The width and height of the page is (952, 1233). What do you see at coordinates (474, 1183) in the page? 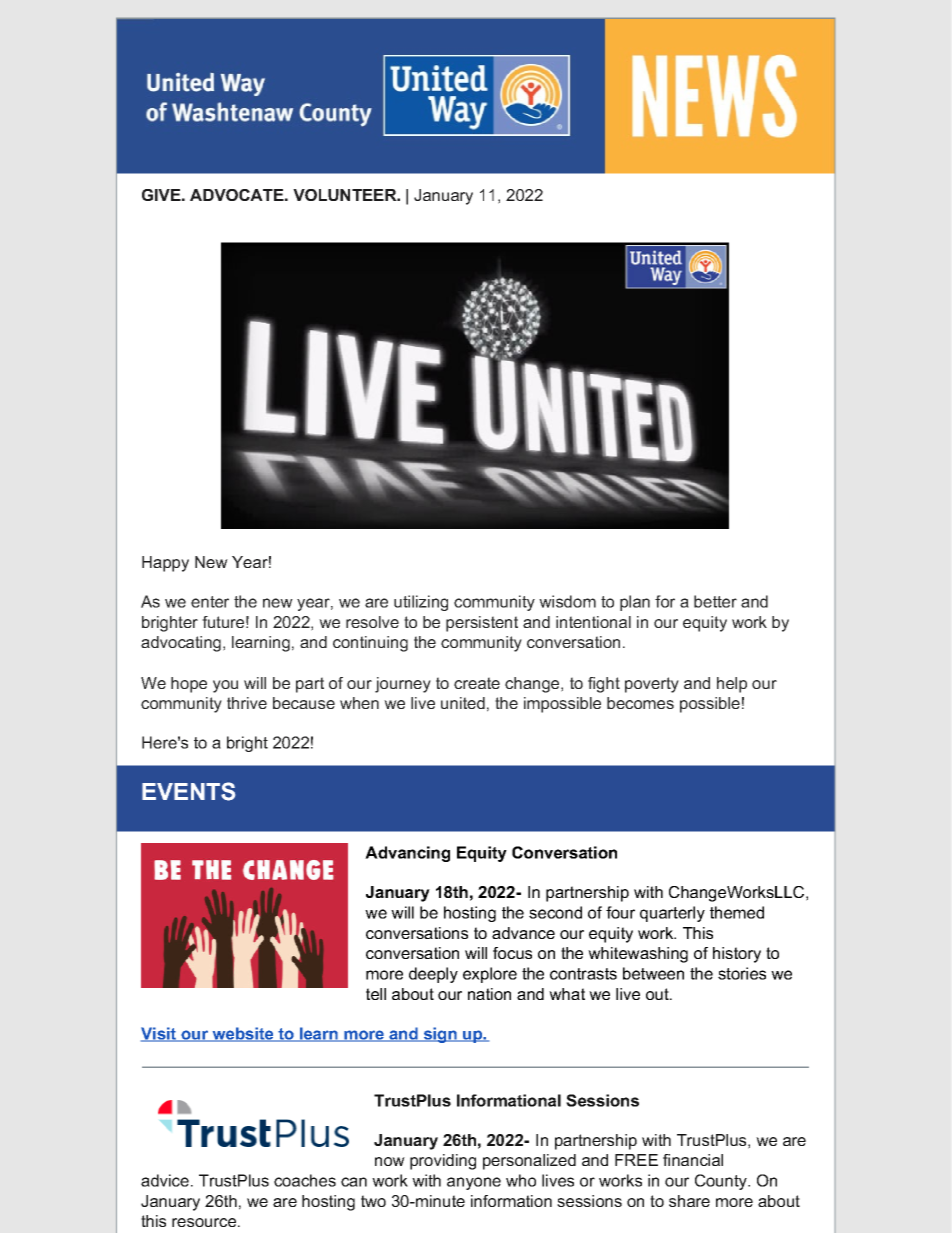
I see `anyone` at bounding box center [474, 1183].
